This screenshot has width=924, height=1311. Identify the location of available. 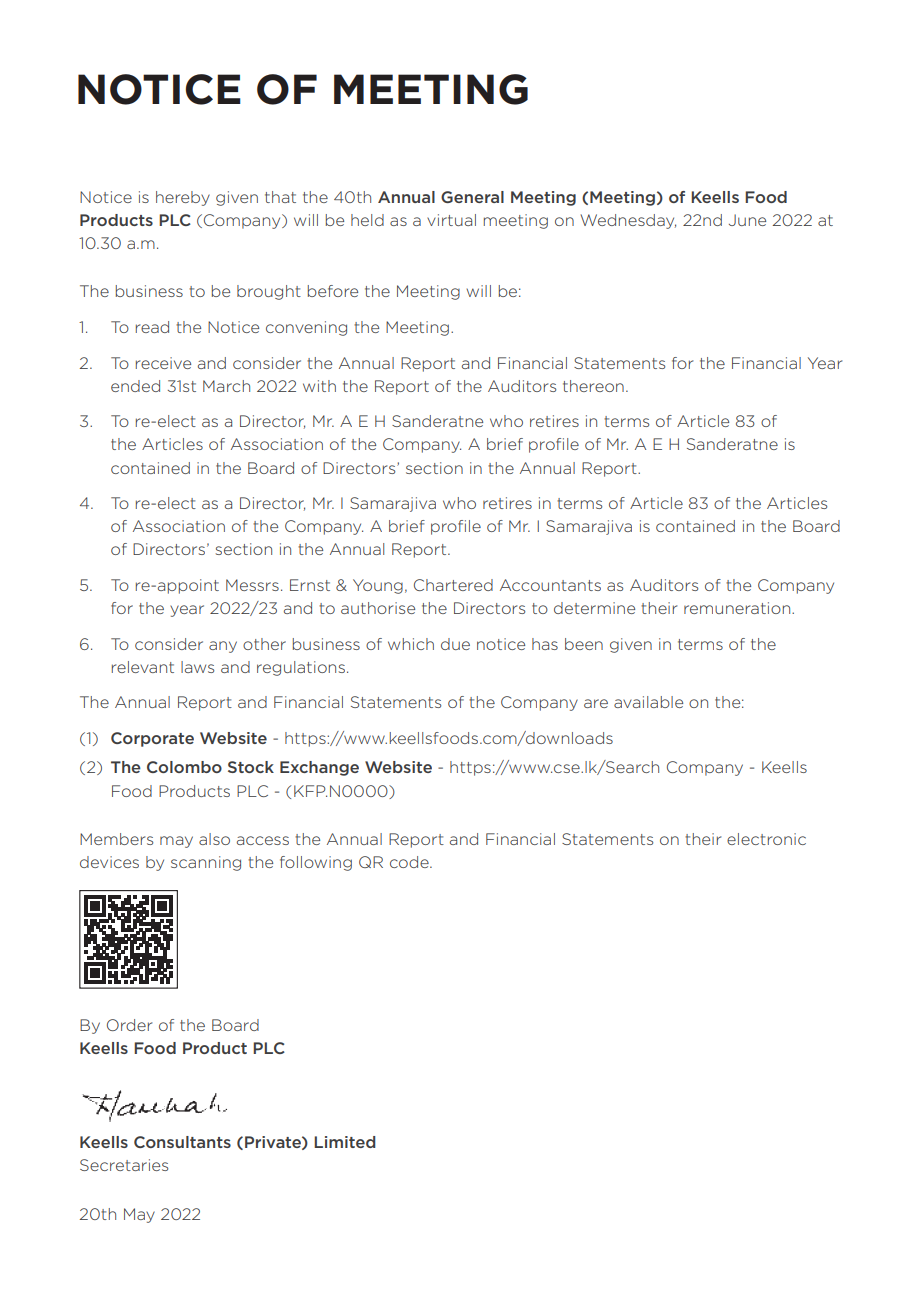
(648, 702).
